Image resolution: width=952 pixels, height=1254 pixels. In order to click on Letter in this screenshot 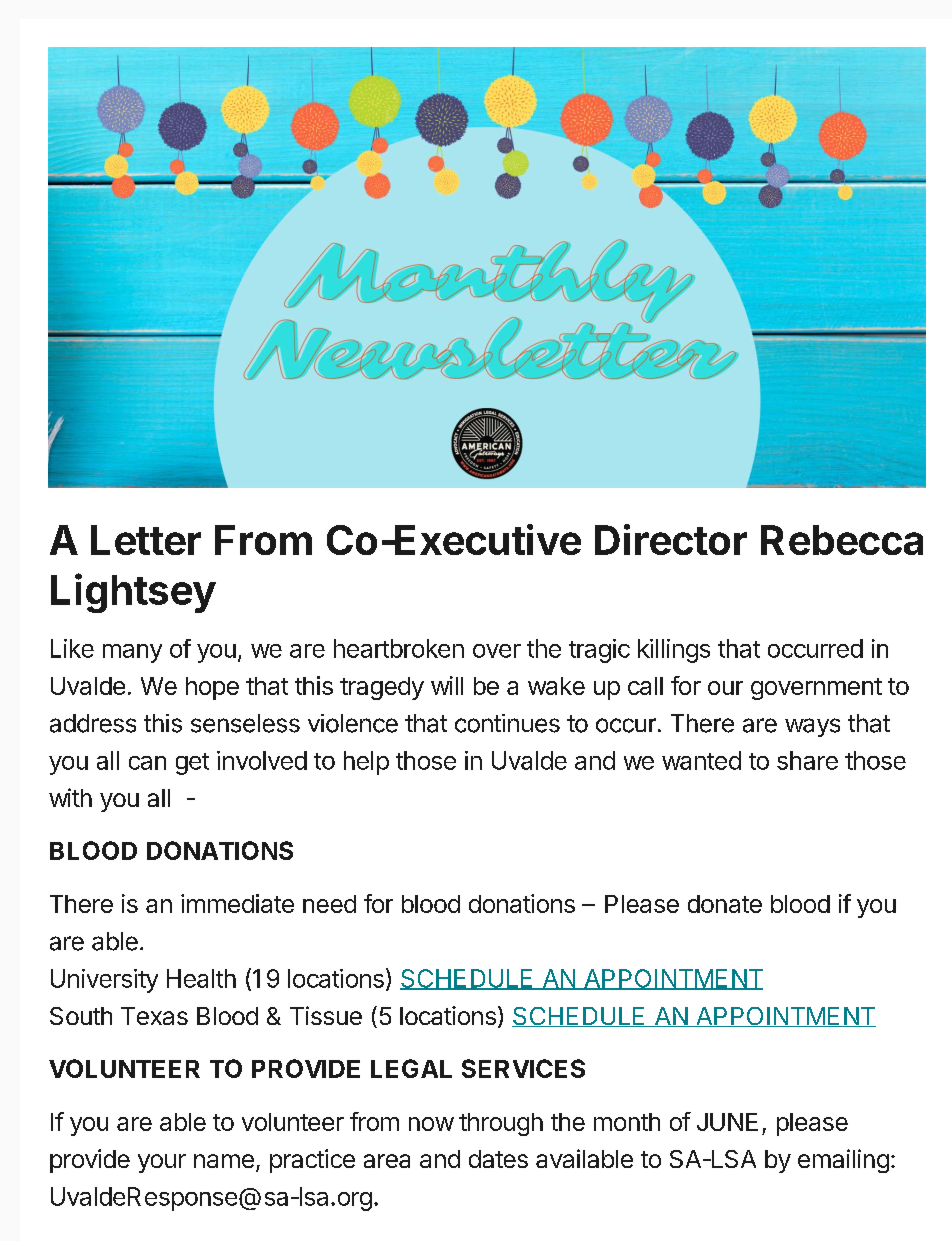, I will do `click(146, 540)`.
